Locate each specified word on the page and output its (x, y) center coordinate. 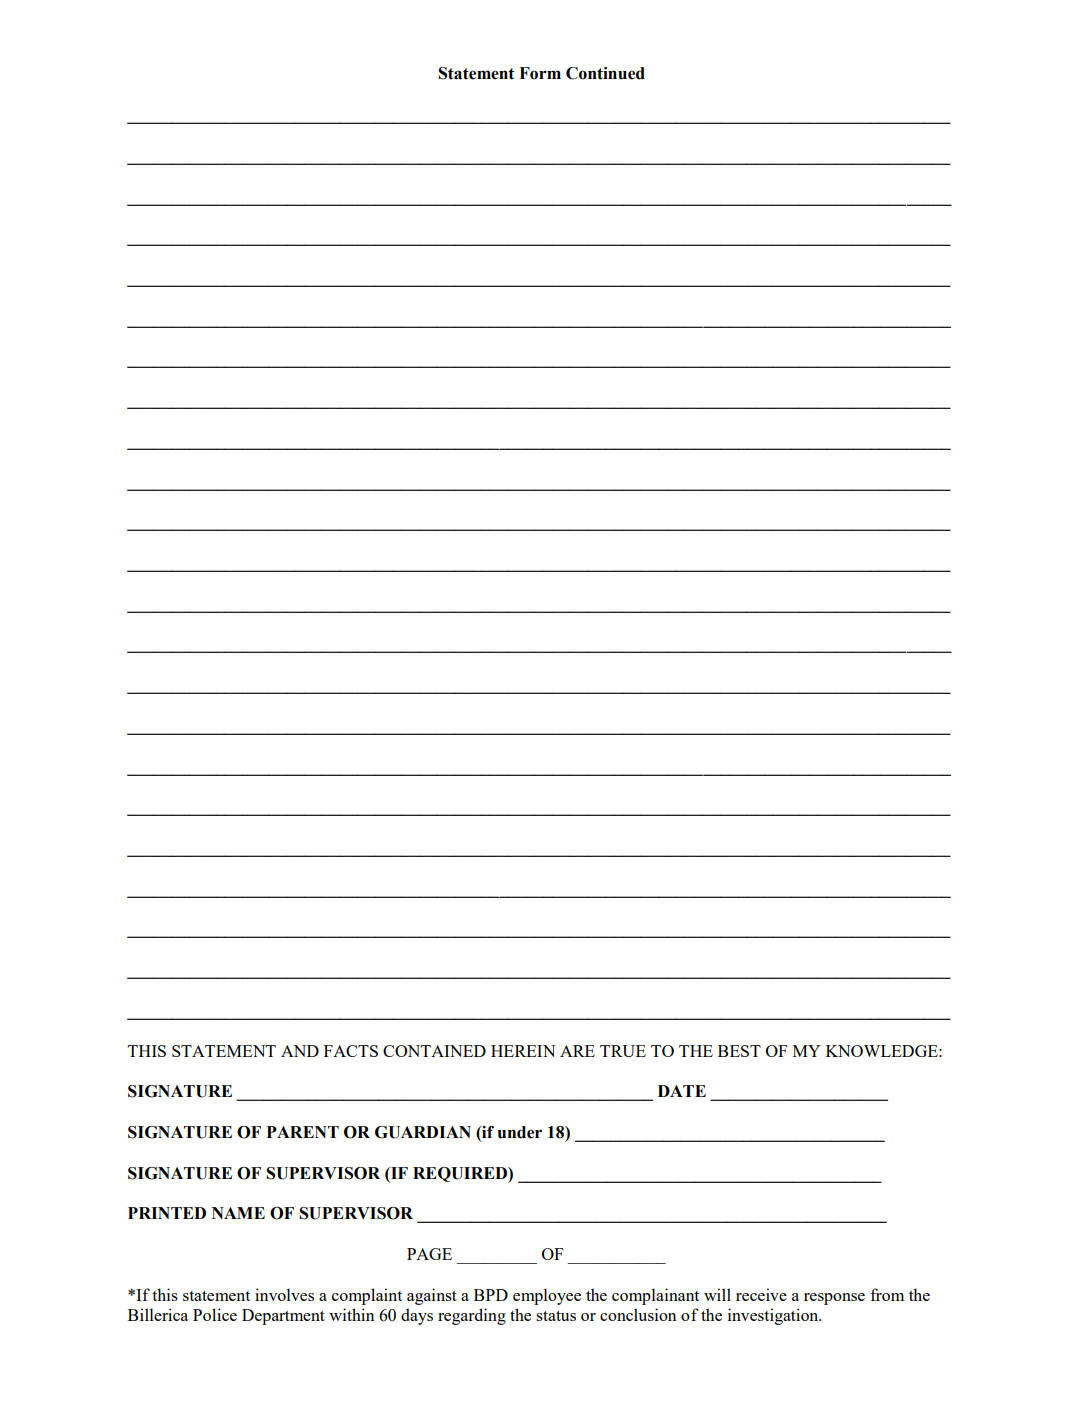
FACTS (351, 1051)
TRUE (623, 1051)
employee (547, 1296)
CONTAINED (434, 1051)
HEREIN (523, 1051)
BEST (739, 1051)
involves (284, 1294)
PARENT (303, 1132)
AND (300, 1051)
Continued (605, 73)
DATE (682, 1091)
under (519, 1132)
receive (761, 1294)
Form (540, 73)
